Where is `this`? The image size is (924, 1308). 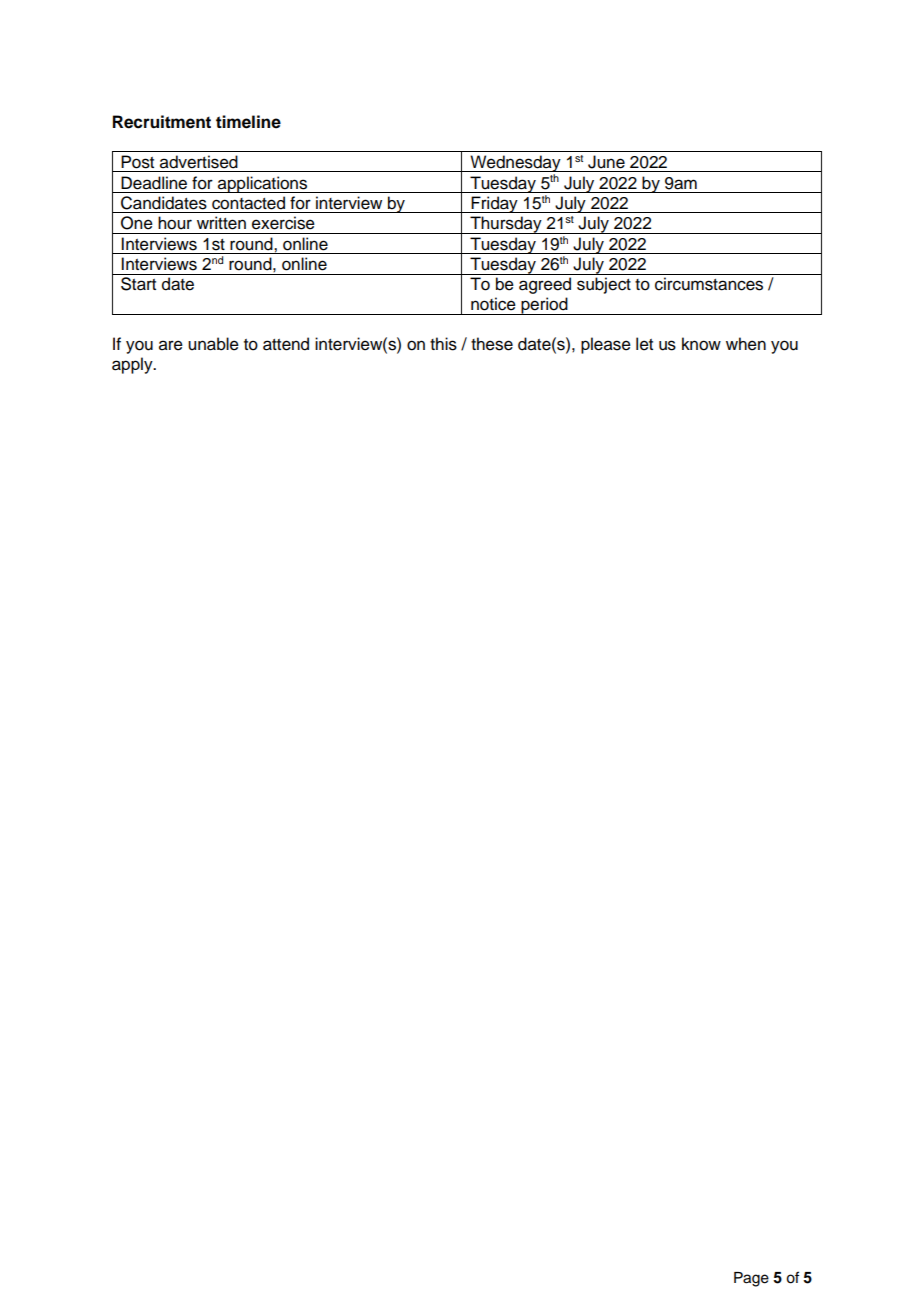 this is located at coordinates (443, 344).
